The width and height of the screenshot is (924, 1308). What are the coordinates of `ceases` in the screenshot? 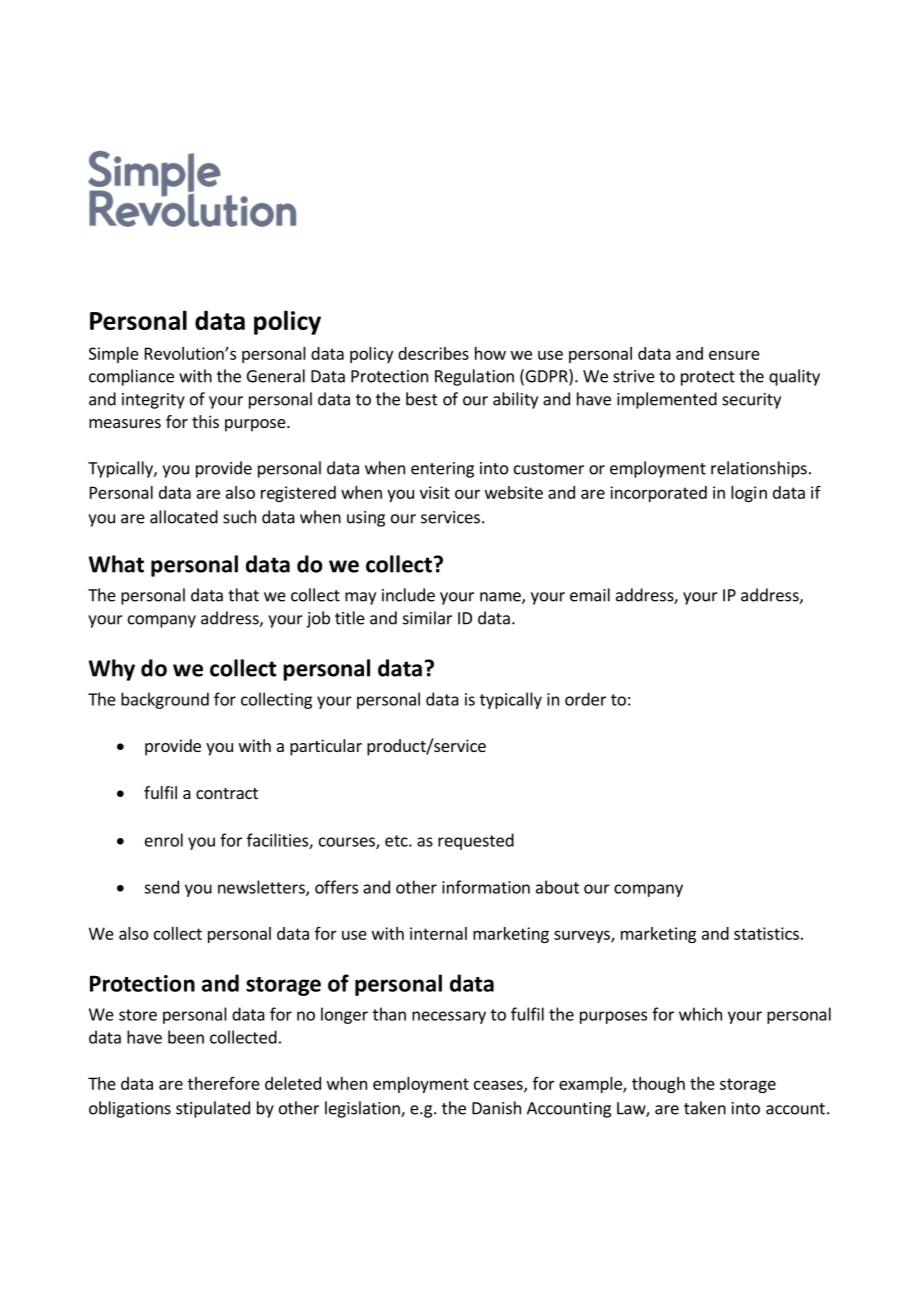 It's located at (499, 1086).
